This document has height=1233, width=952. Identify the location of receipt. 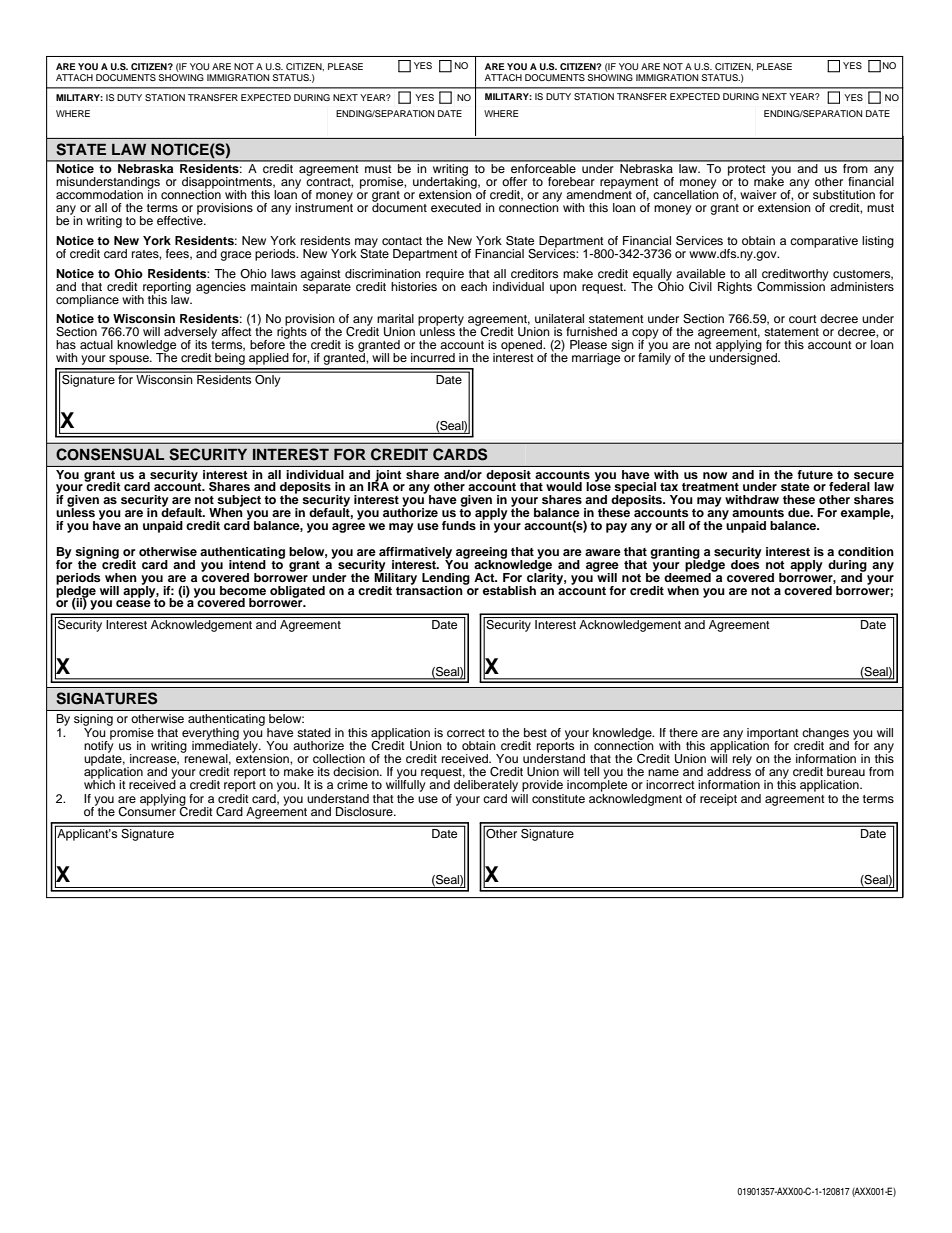
(718, 800).
